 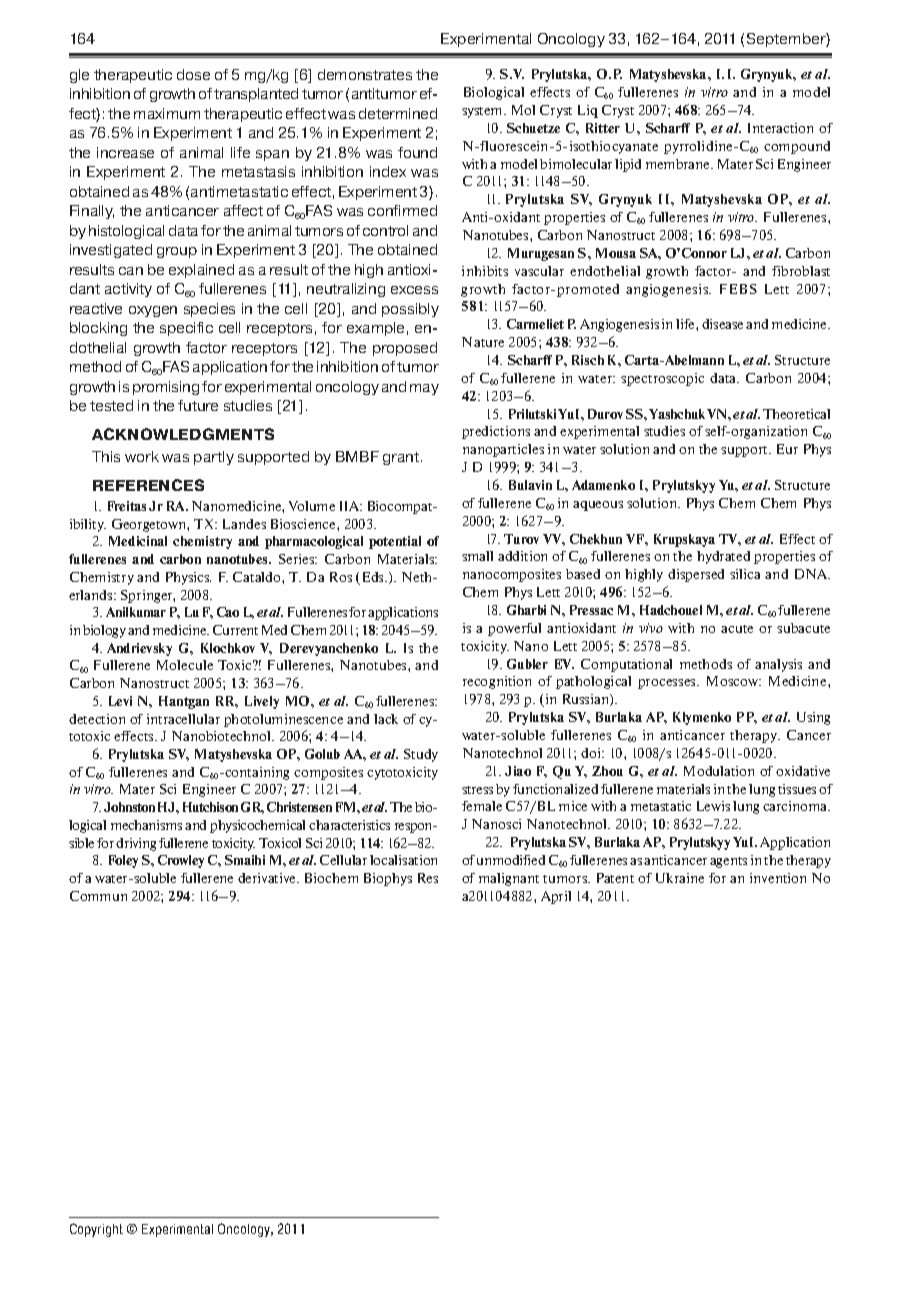 I want to click on Copyright, so click(x=96, y=1230).
